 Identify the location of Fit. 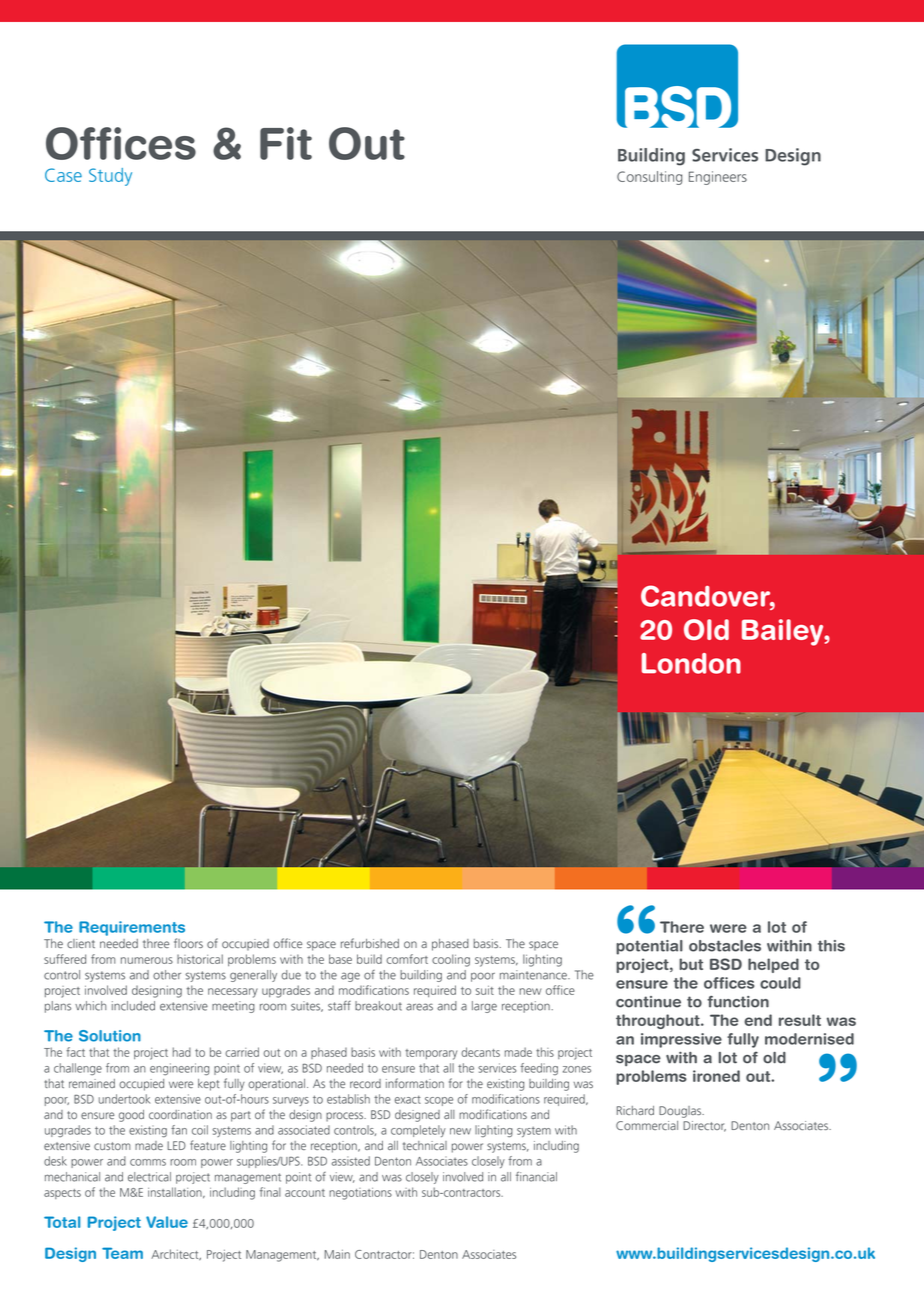
(286, 143).
